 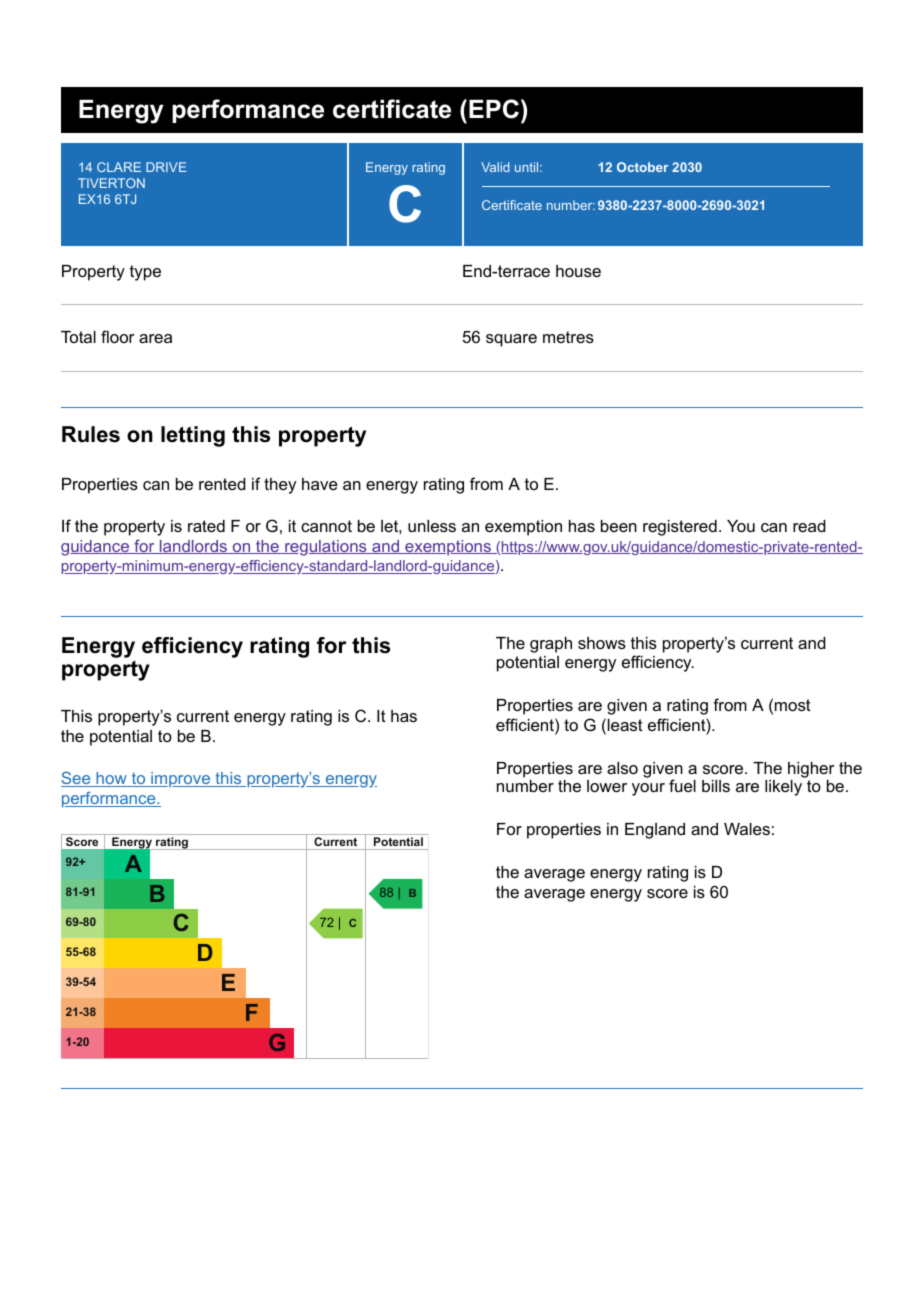 I want to click on lower, so click(x=607, y=786).
